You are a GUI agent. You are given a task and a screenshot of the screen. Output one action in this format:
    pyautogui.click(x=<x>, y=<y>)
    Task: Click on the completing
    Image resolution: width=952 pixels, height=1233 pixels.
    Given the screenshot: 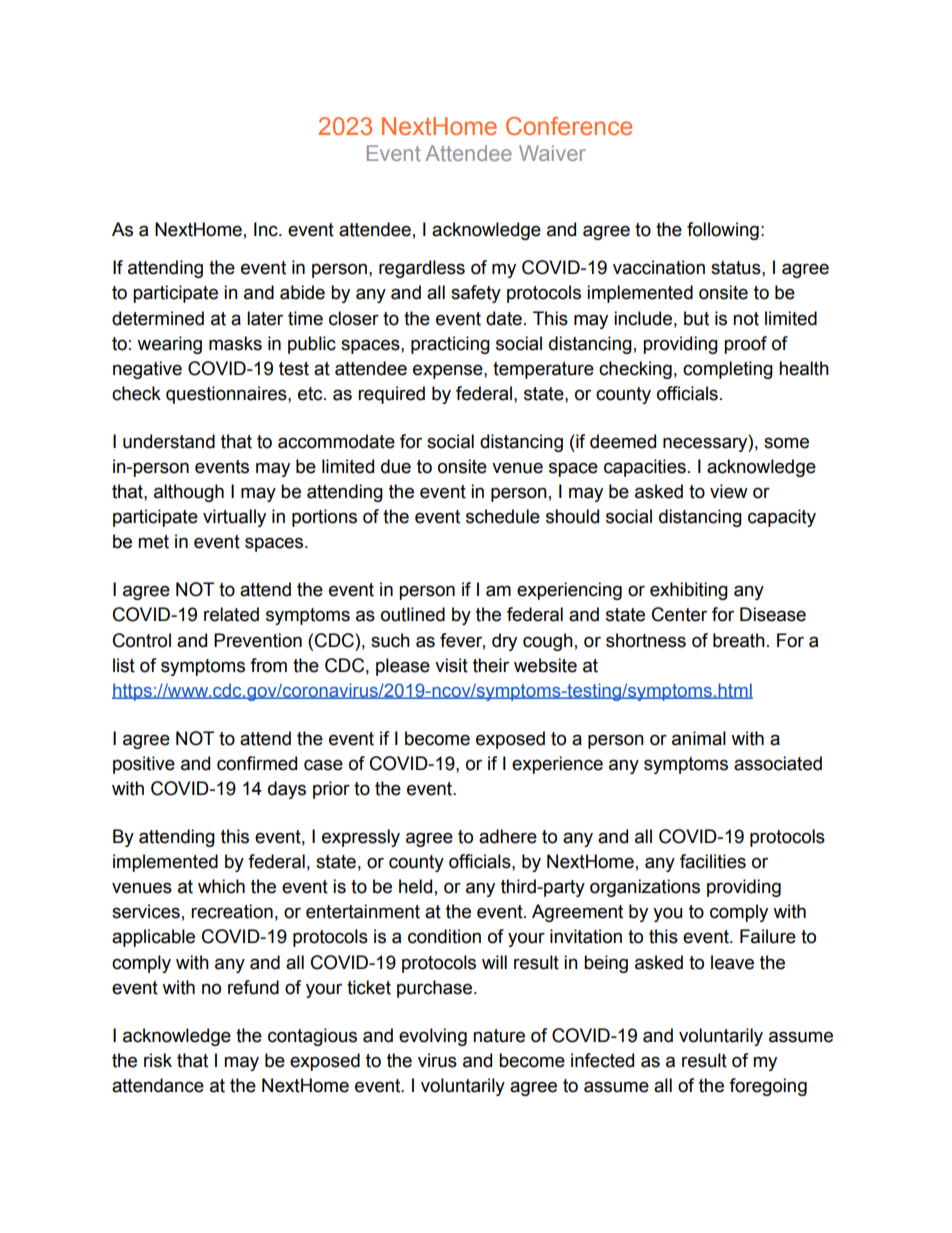 What is the action you would take?
    pyautogui.click(x=728, y=370)
